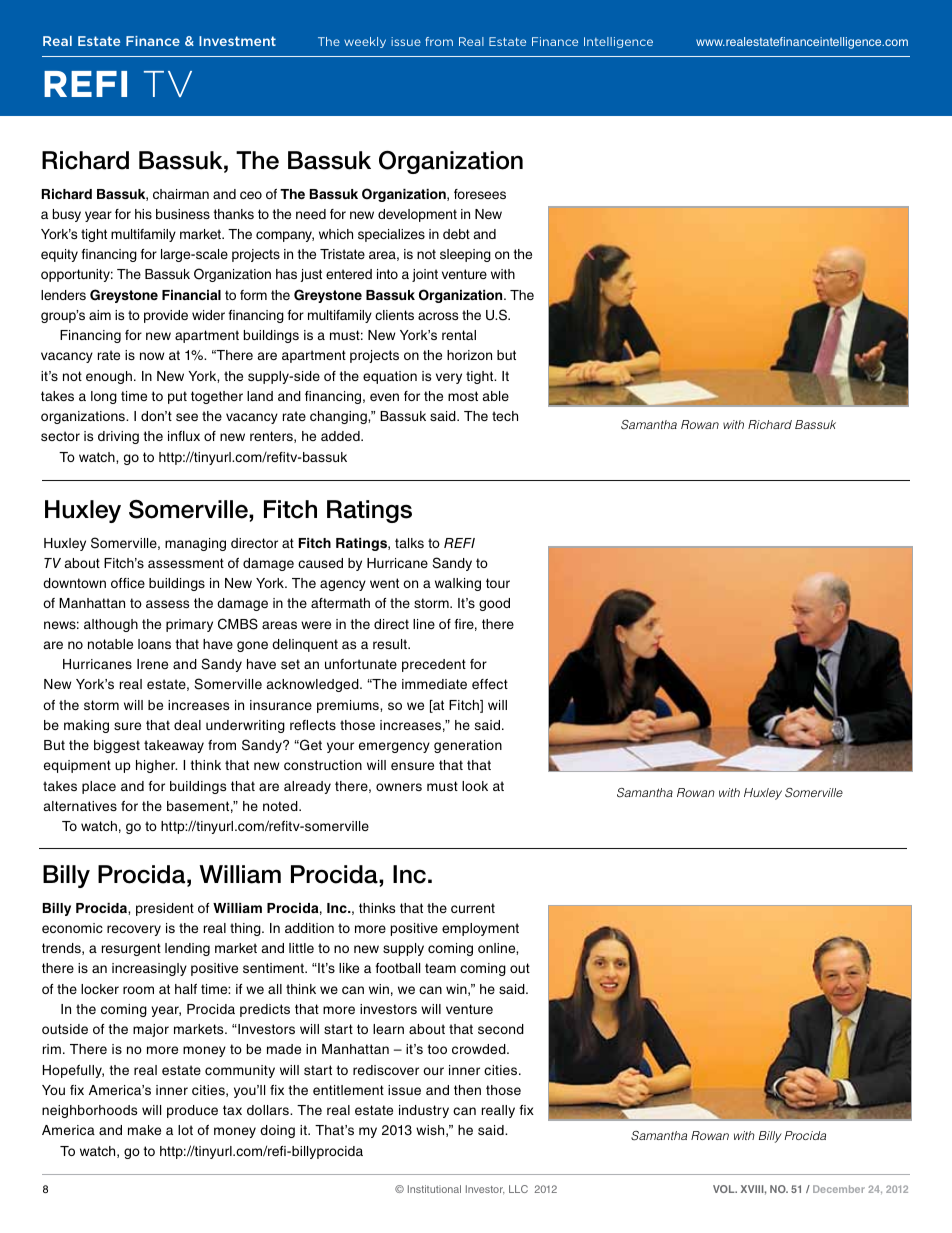 This screenshot has height=1233, width=952. I want to click on foresees, so click(480, 194).
